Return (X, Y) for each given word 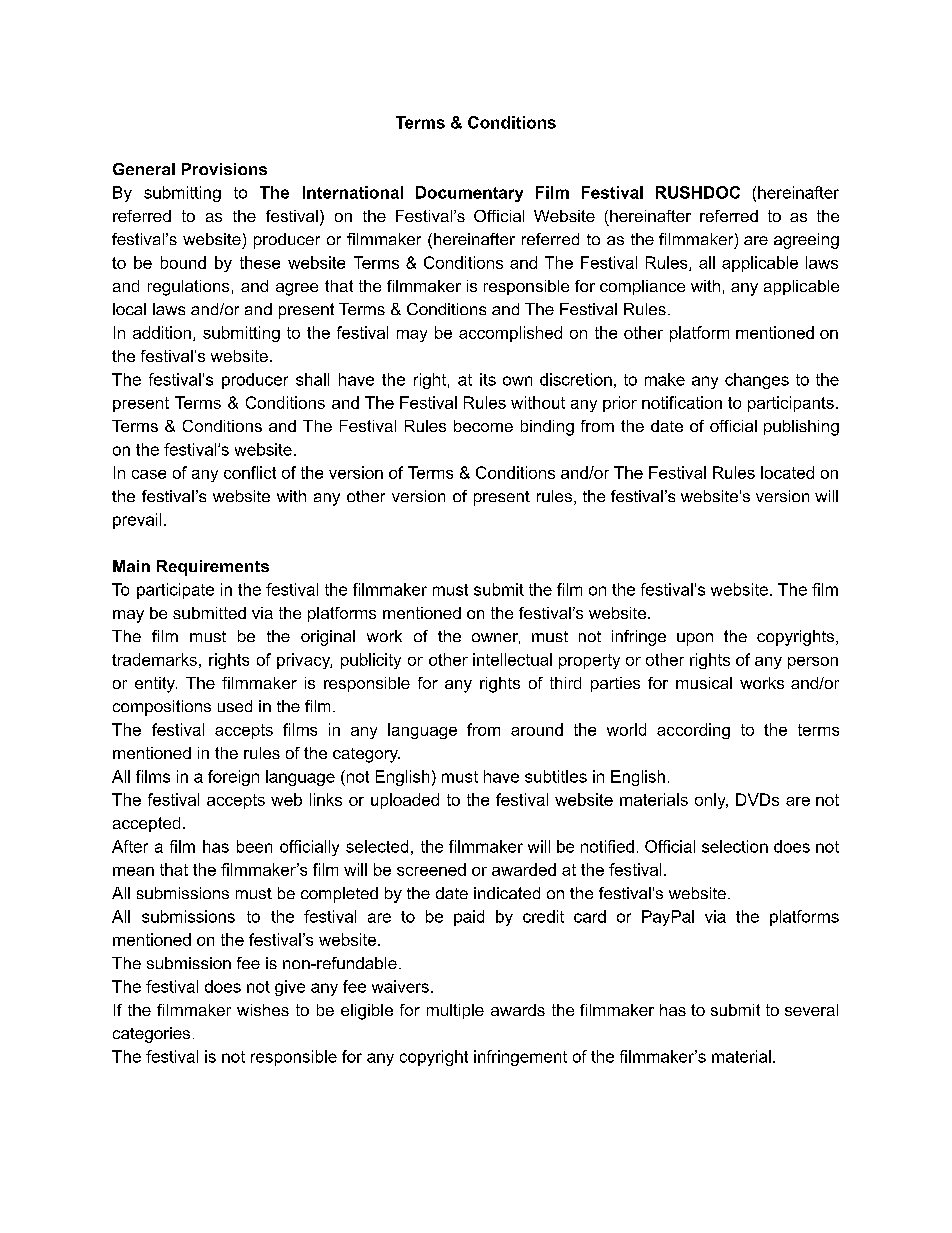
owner (496, 638)
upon (695, 639)
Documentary (469, 194)
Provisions (224, 169)
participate (175, 591)
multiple (455, 1011)
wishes (263, 1010)
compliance (642, 287)
